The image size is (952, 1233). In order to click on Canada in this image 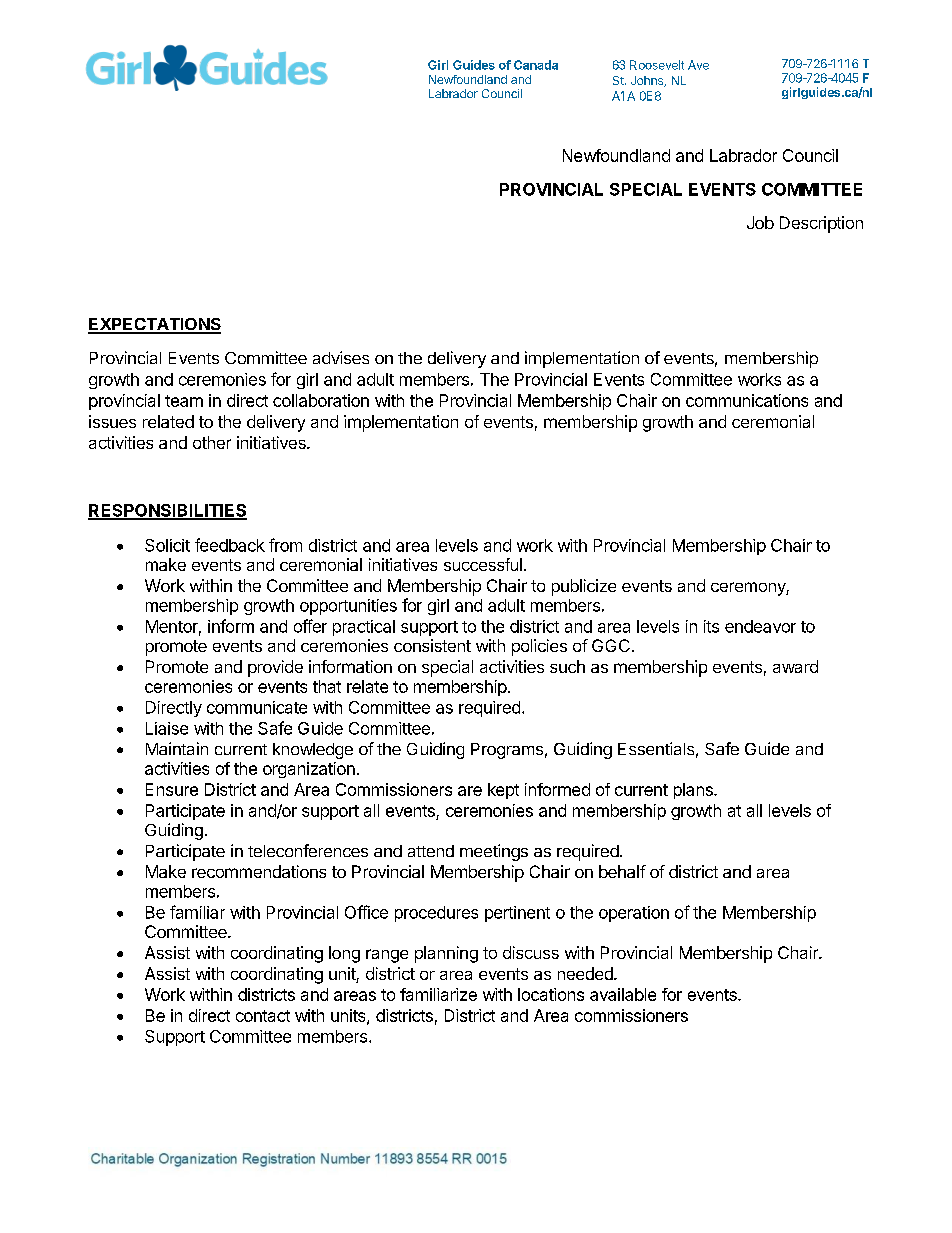, I will do `click(536, 65)`.
